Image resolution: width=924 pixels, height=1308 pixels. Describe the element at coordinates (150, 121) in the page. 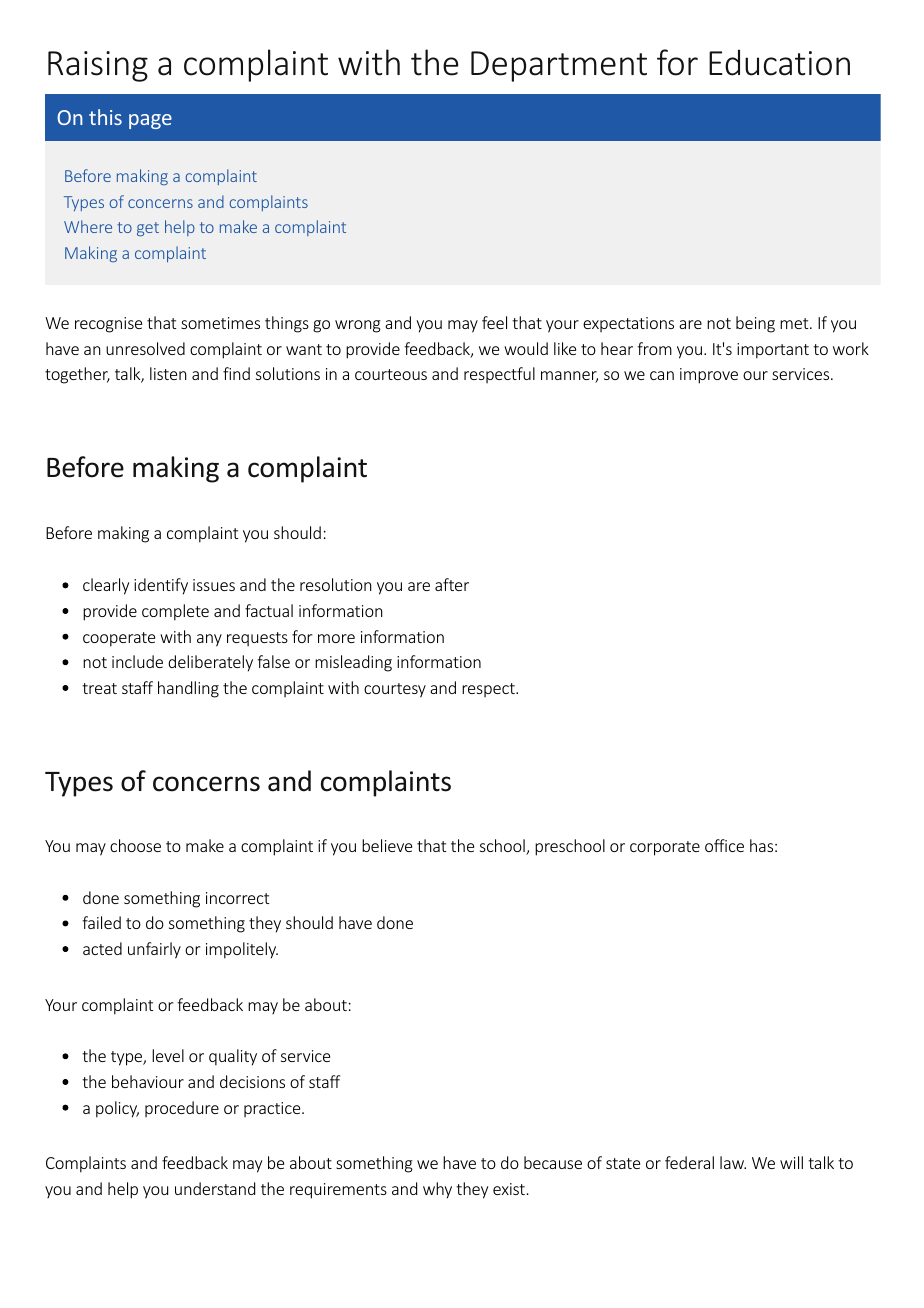

I see `page` at that location.
